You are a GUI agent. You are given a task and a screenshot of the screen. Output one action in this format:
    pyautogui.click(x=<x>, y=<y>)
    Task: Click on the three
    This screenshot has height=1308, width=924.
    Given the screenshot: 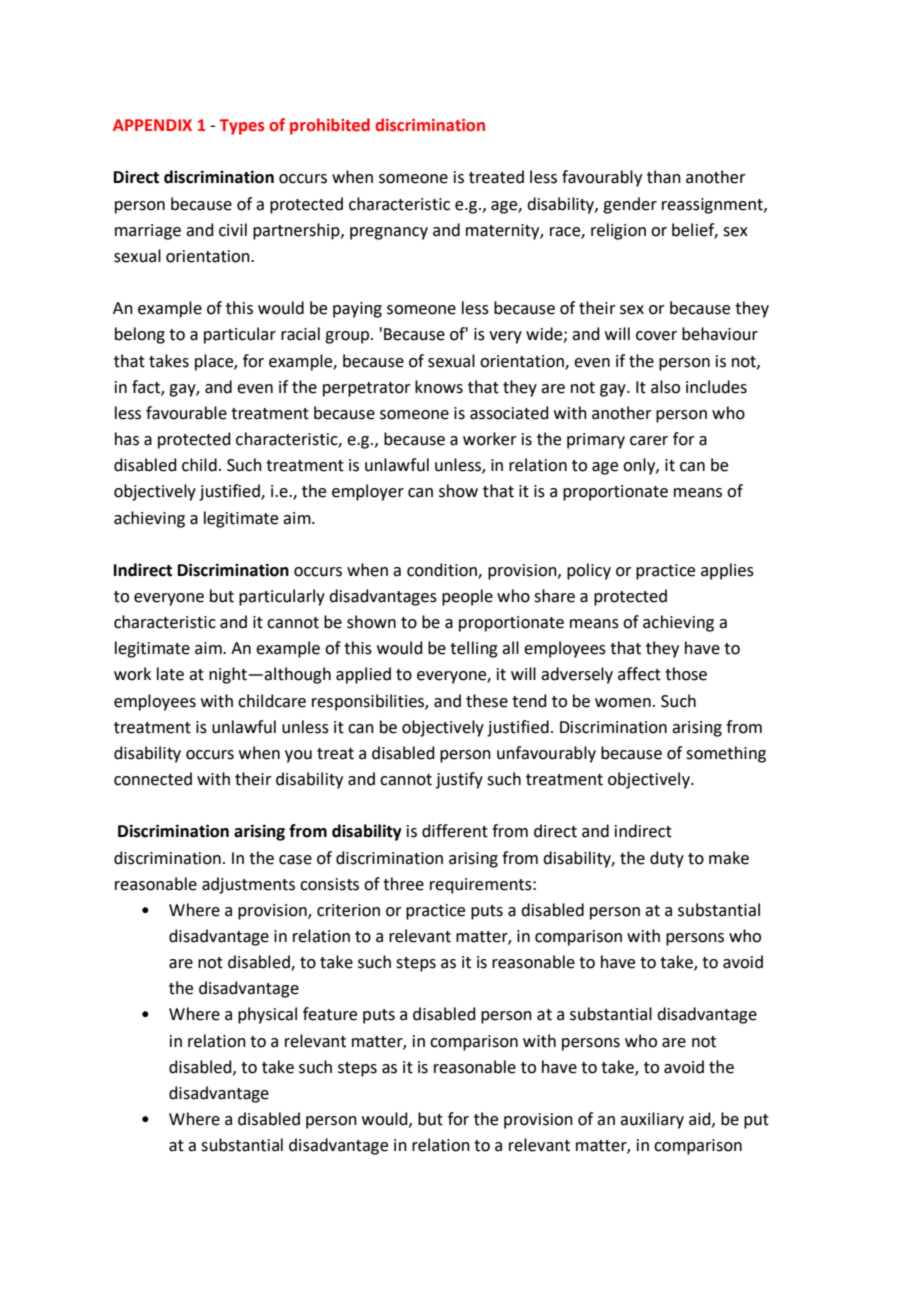 What is the action you would take?
    pyautogui.click(x=403, y=884)
